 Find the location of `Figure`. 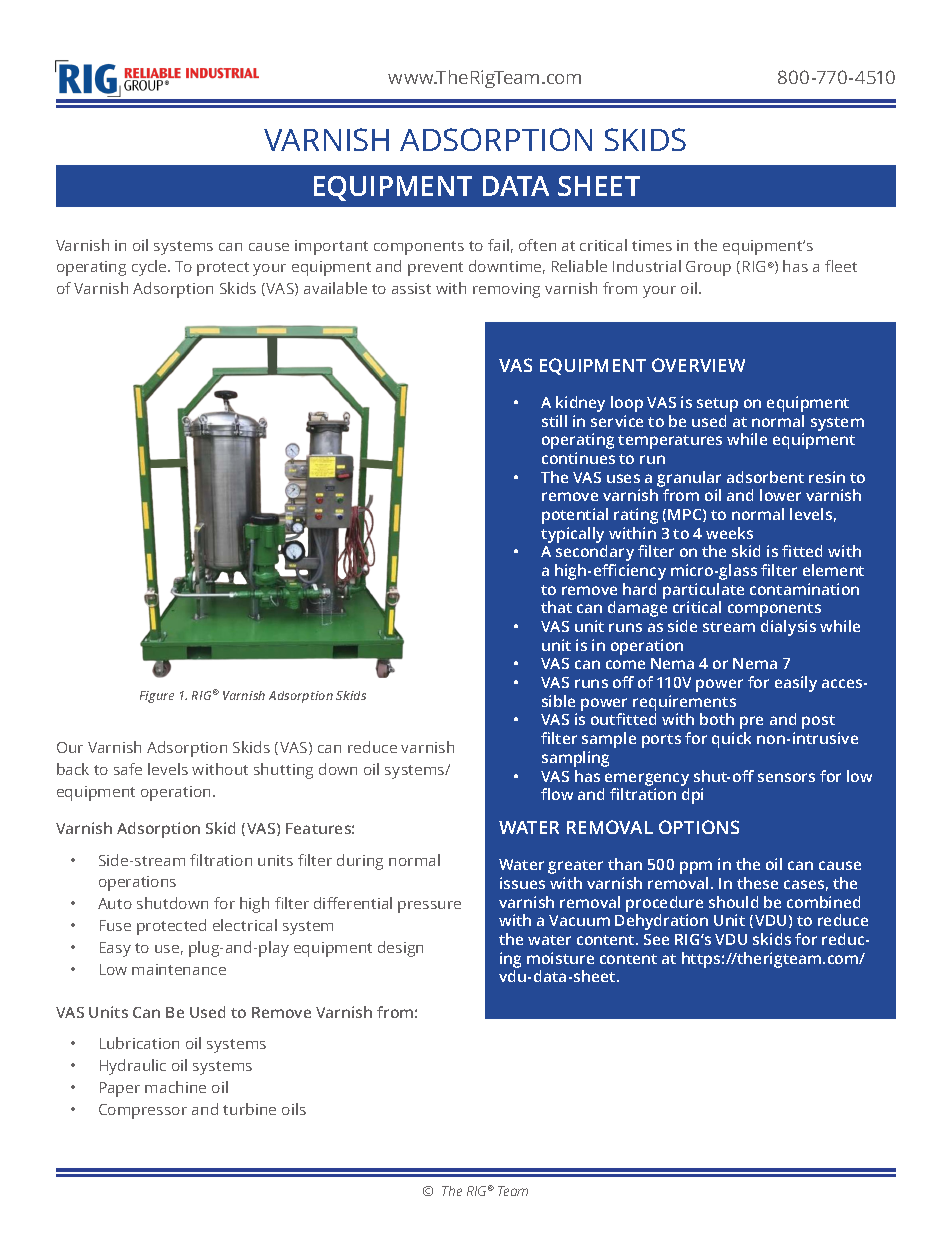

Figure is located at coordinates (157, 697).
